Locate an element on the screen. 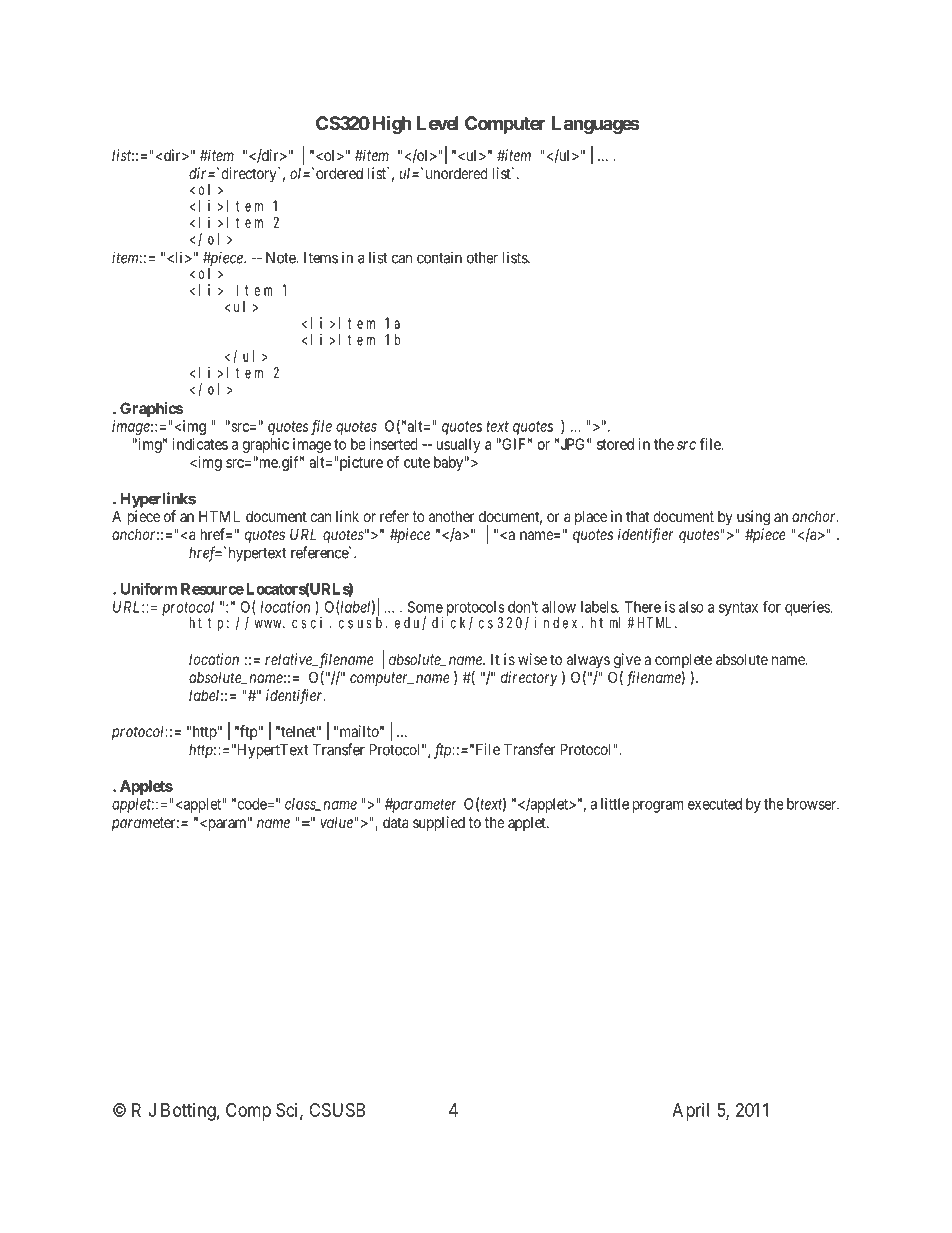  contain is located at coordinates (439, 258).
